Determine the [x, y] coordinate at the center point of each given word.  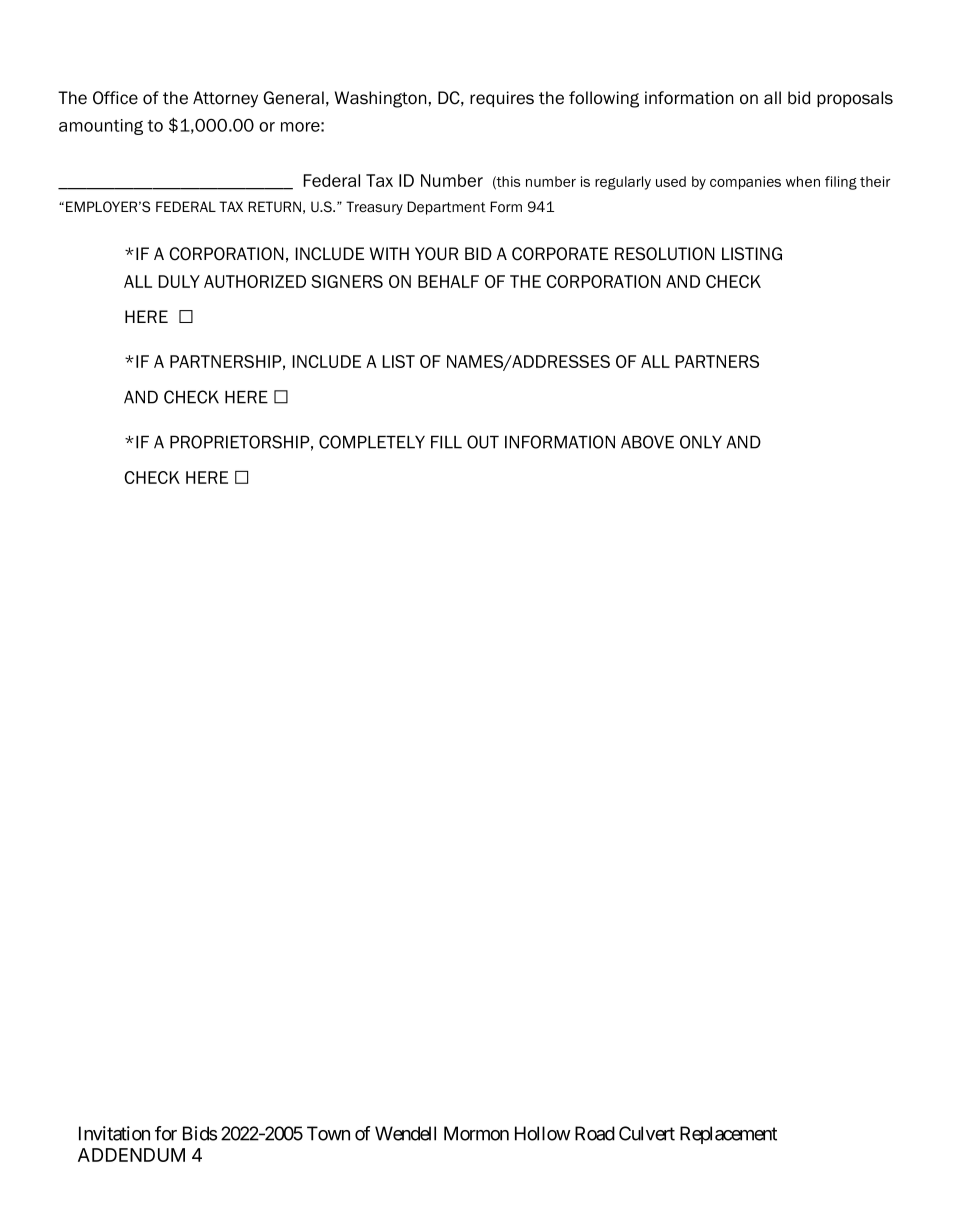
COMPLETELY [372, 442]
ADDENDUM [131, 1155]
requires [502, 99]
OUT [483, 442]
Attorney [225, 99]
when [803, 181]
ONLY [701, 442]
